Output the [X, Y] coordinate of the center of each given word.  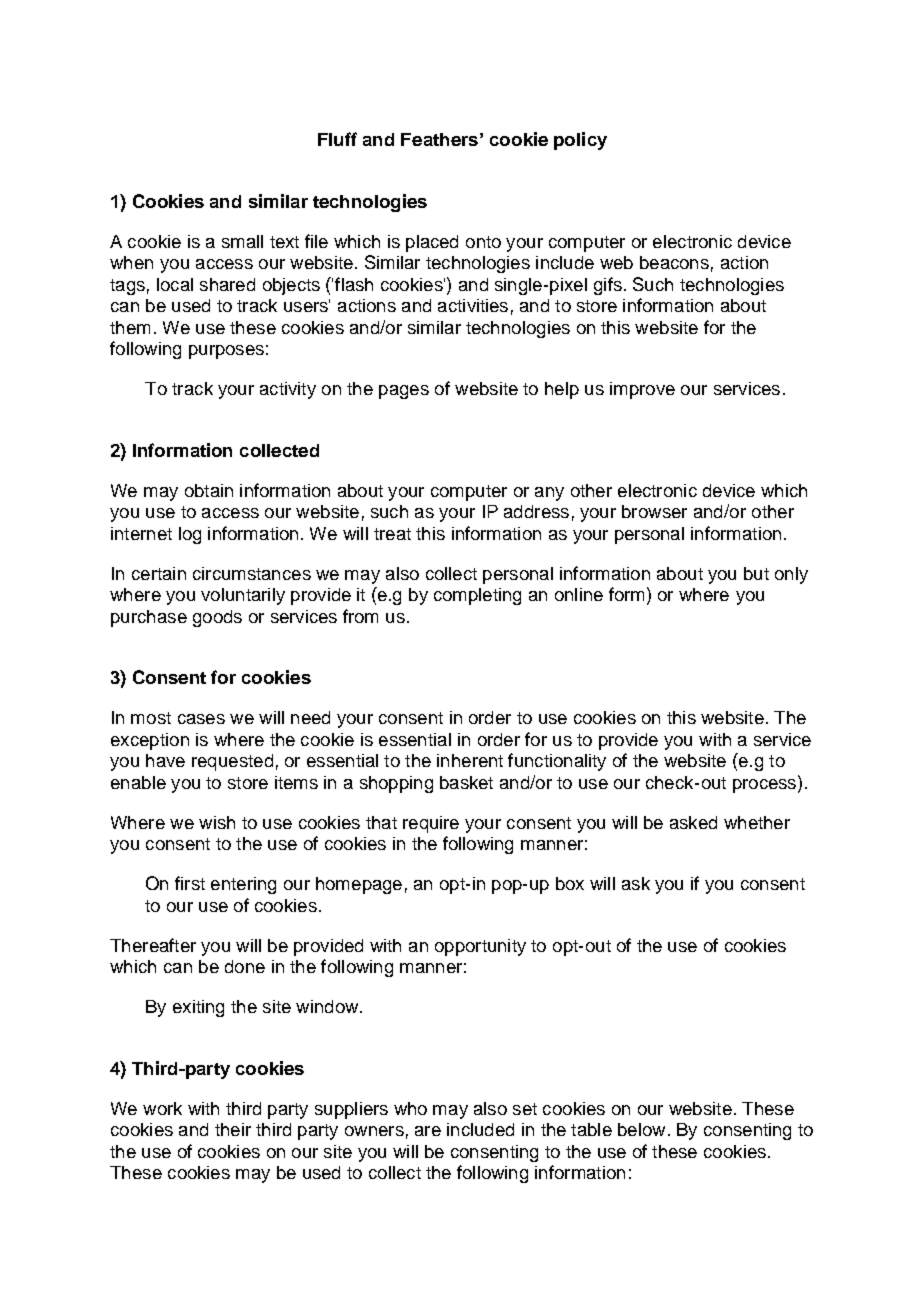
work [162, 1108]
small [242, 241]
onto [483, 242]
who [410, 1108]
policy [580, 141]
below [641, 1129]
